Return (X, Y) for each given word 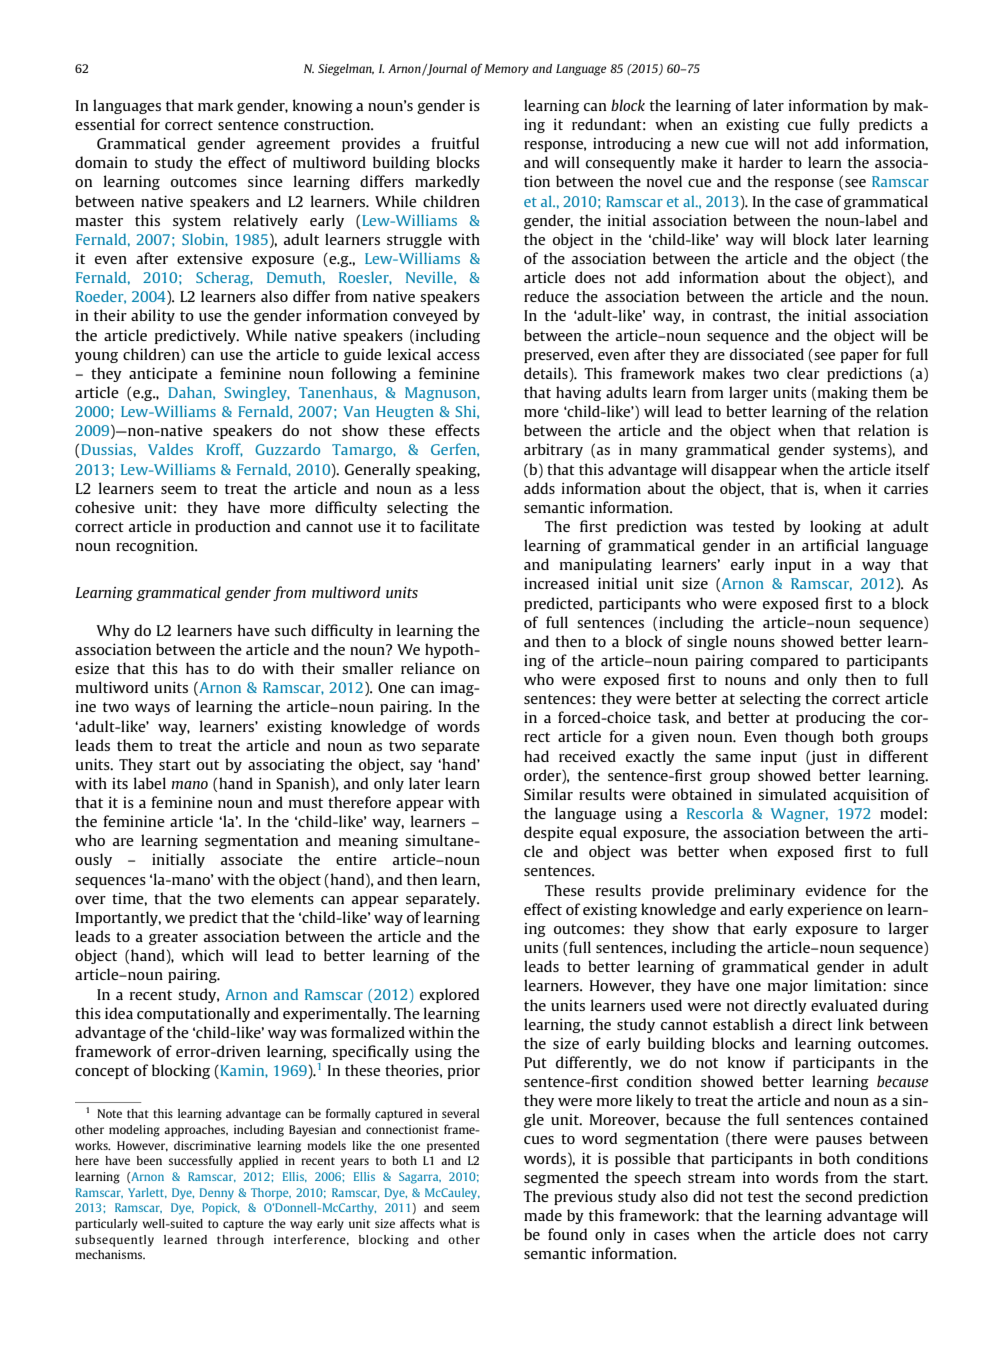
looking (835, 527)
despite (549, 833)
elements (282, 898)
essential (105, 124)
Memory (506, 70)
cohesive (105, 507)
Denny (217, 1194)
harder (761, 162)
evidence (836, 890)
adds (539, 488)
